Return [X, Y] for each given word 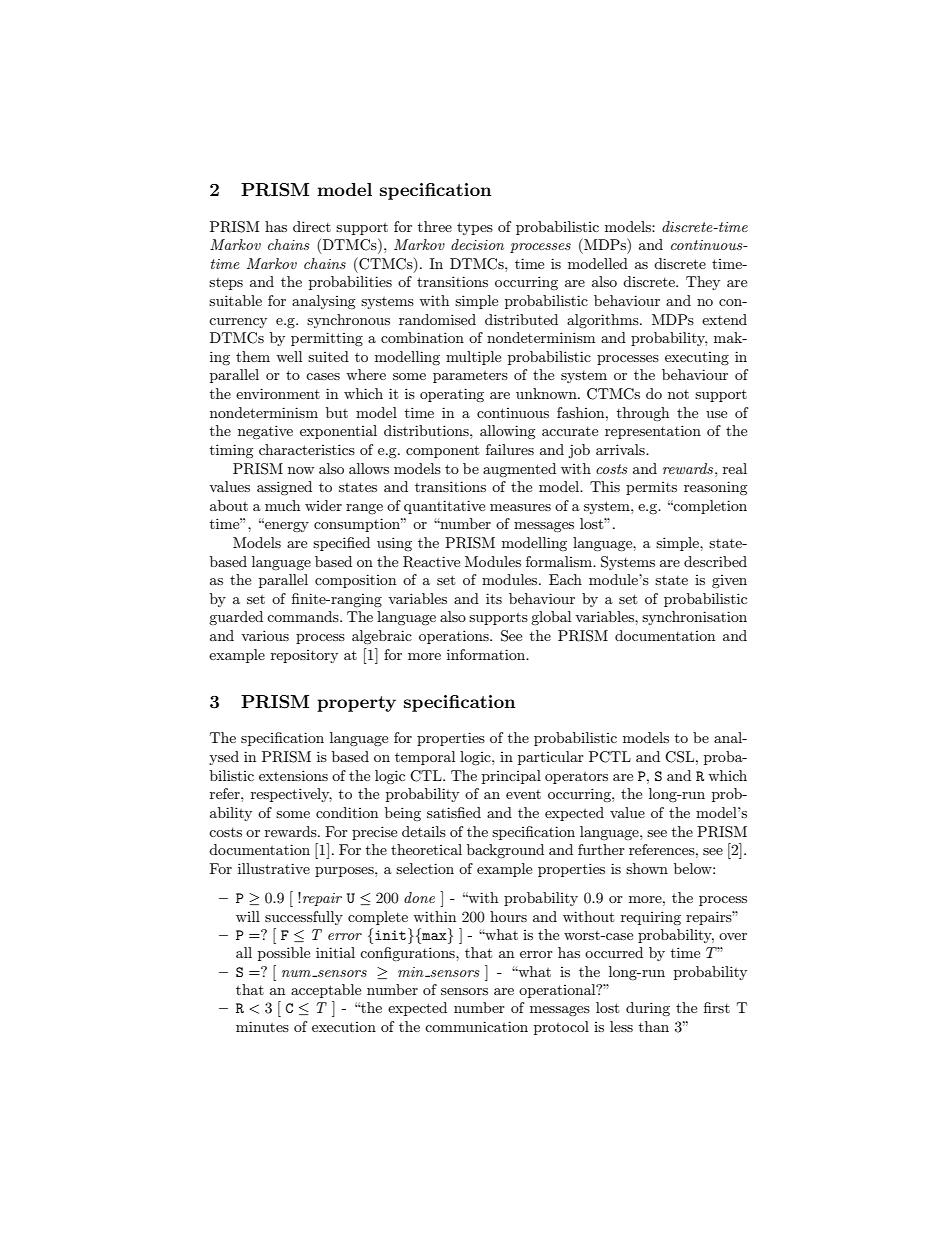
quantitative [444, 507]
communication [476, 1026]
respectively [291, 795]
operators [576, 778]
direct [312, 226]
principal [511, 777]
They [703, 283]
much [282, 505]
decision [477, 244]
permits [651, 488]
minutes [262, 1026]
